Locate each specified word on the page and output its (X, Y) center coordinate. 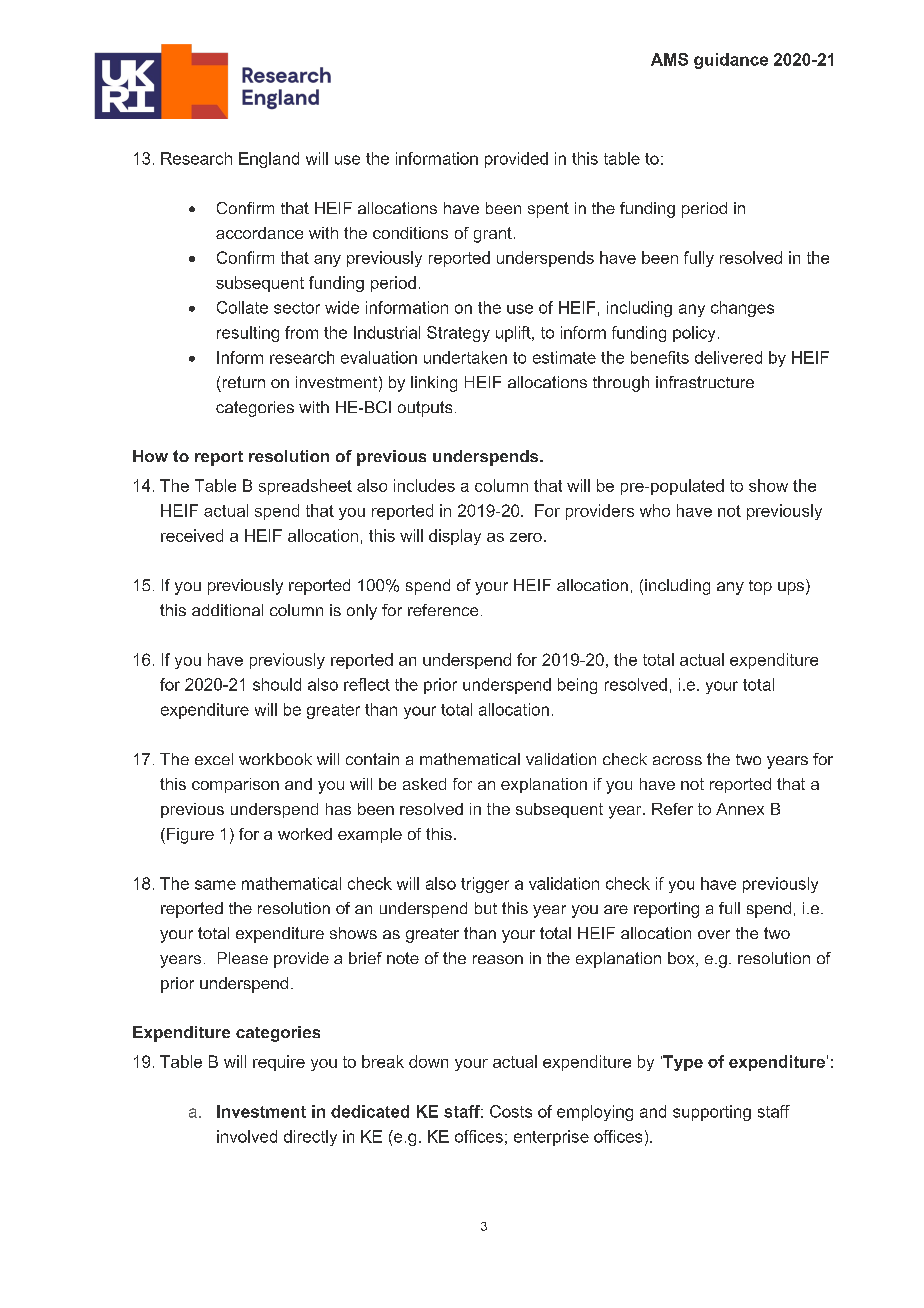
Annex (740, 809)
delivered (728, 357)
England (269, 160)
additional (227, 610)
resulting (248, 334)
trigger (485, 885)
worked (305, 834)
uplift (514, 334)
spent (548, 210)
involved (247, 1136)
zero (526, 537)
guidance (731, 61)
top (760, 587)
